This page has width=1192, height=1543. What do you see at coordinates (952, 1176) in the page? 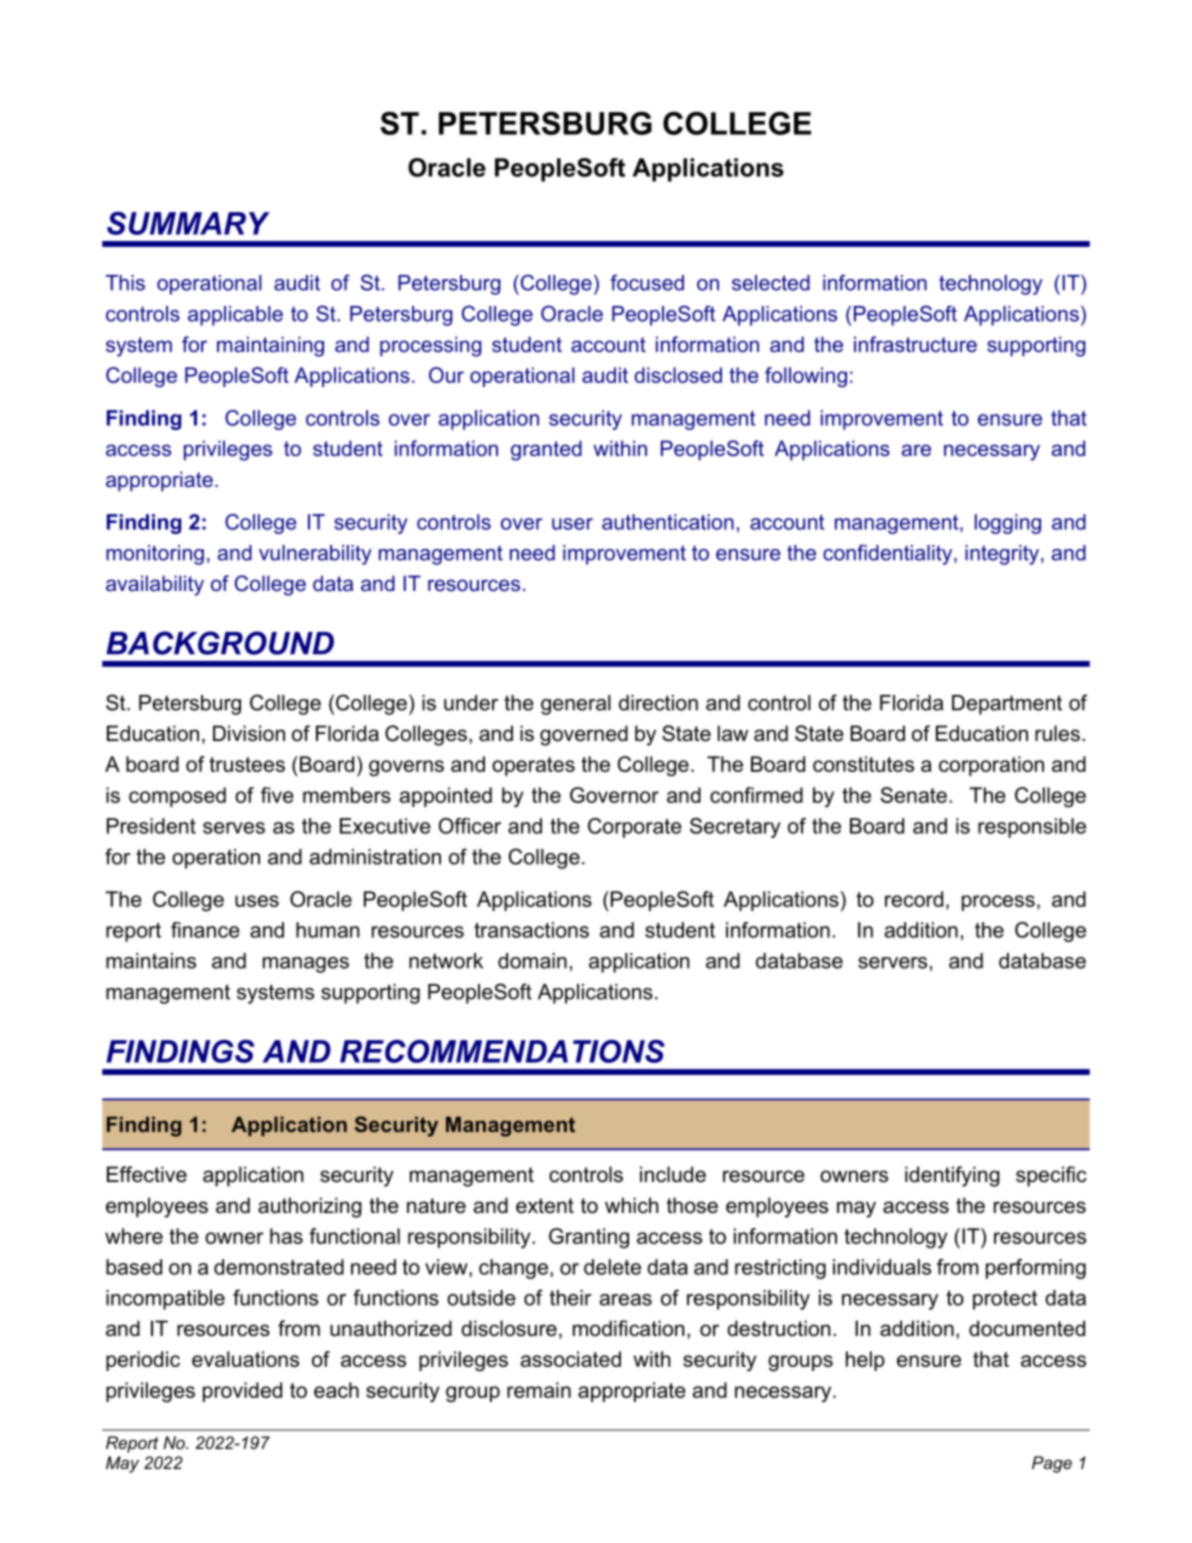
I see `identifying` at bounding box center [952, 1176].
